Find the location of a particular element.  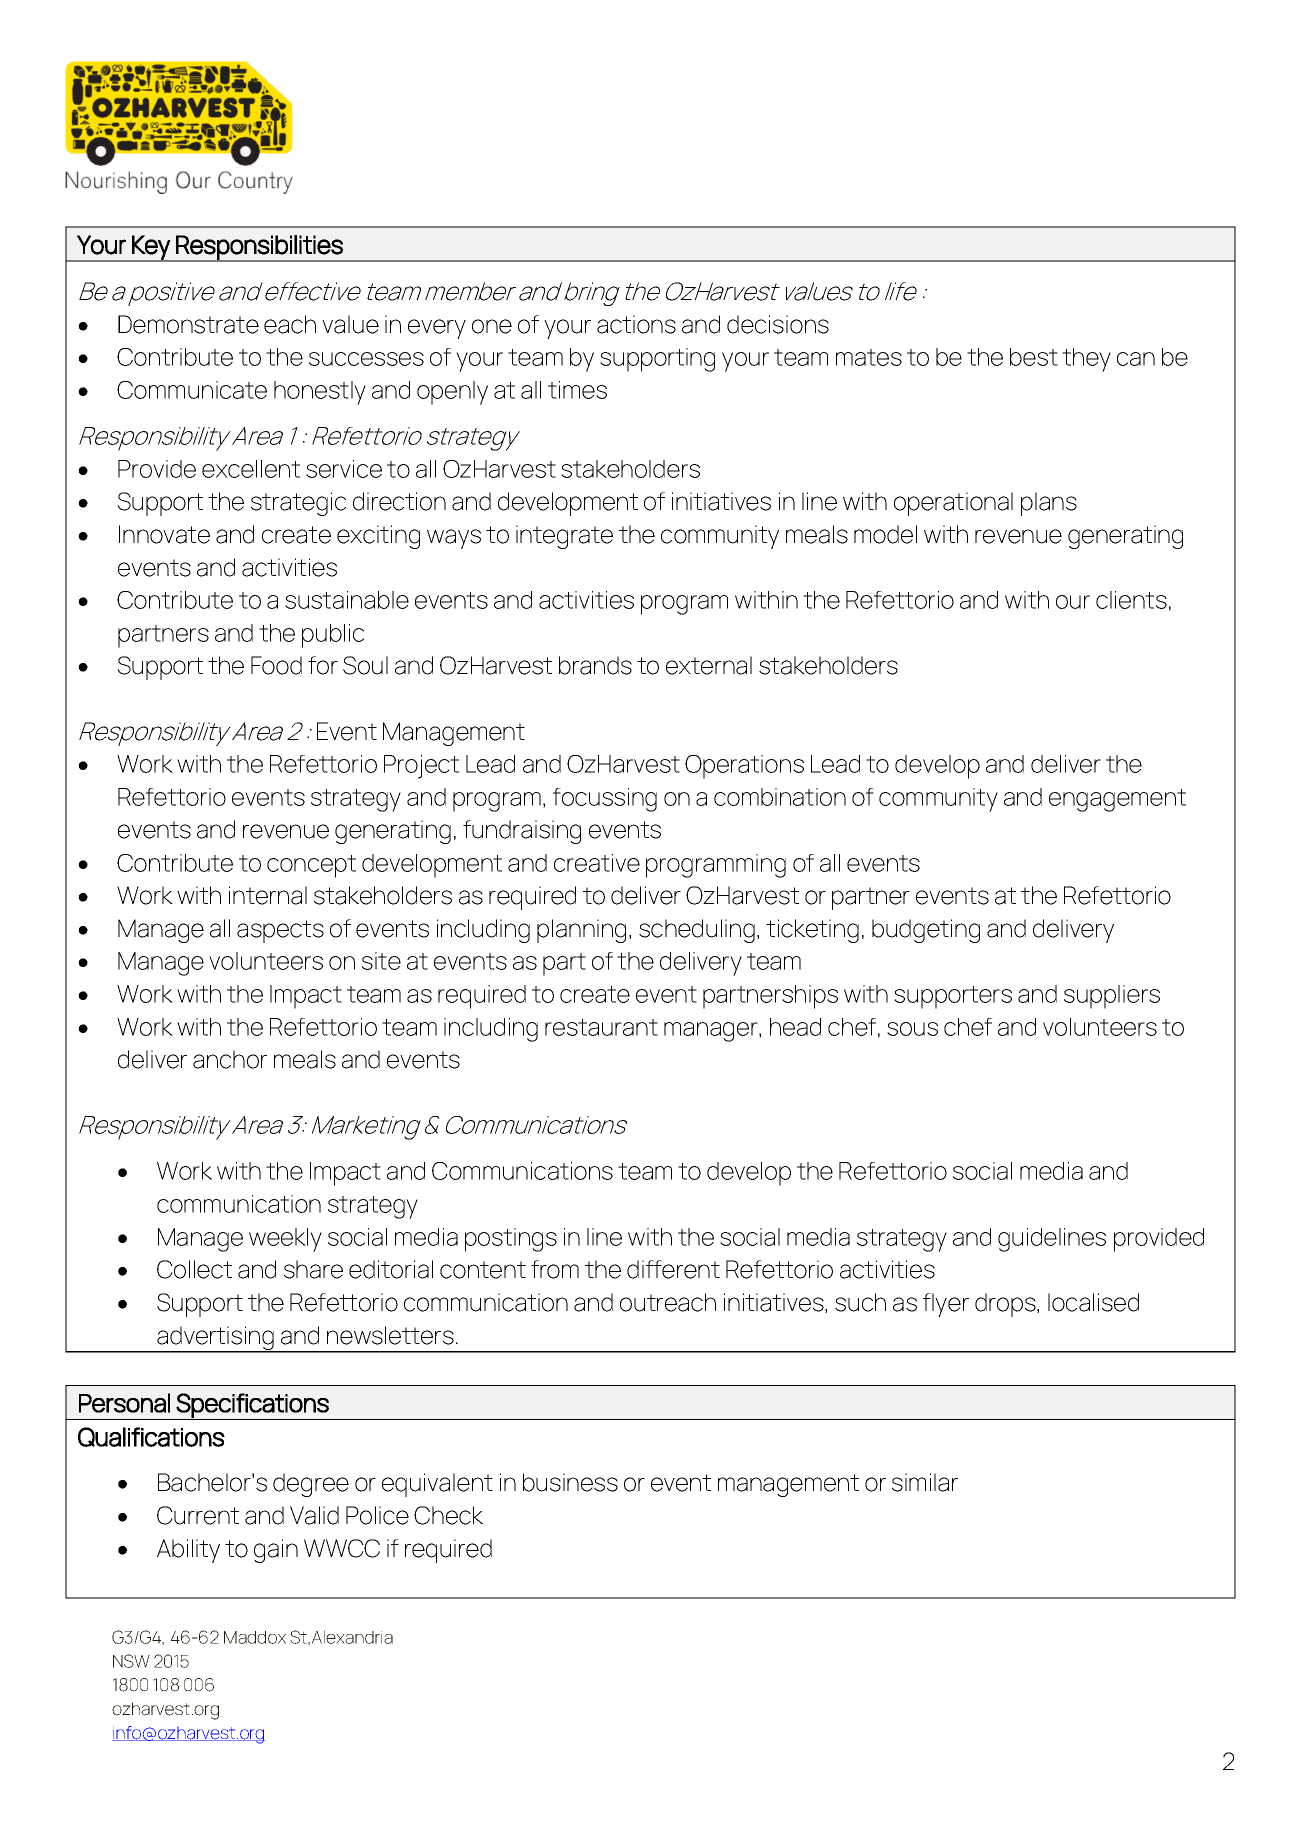

similar is located at coordinates (925, 1482).
